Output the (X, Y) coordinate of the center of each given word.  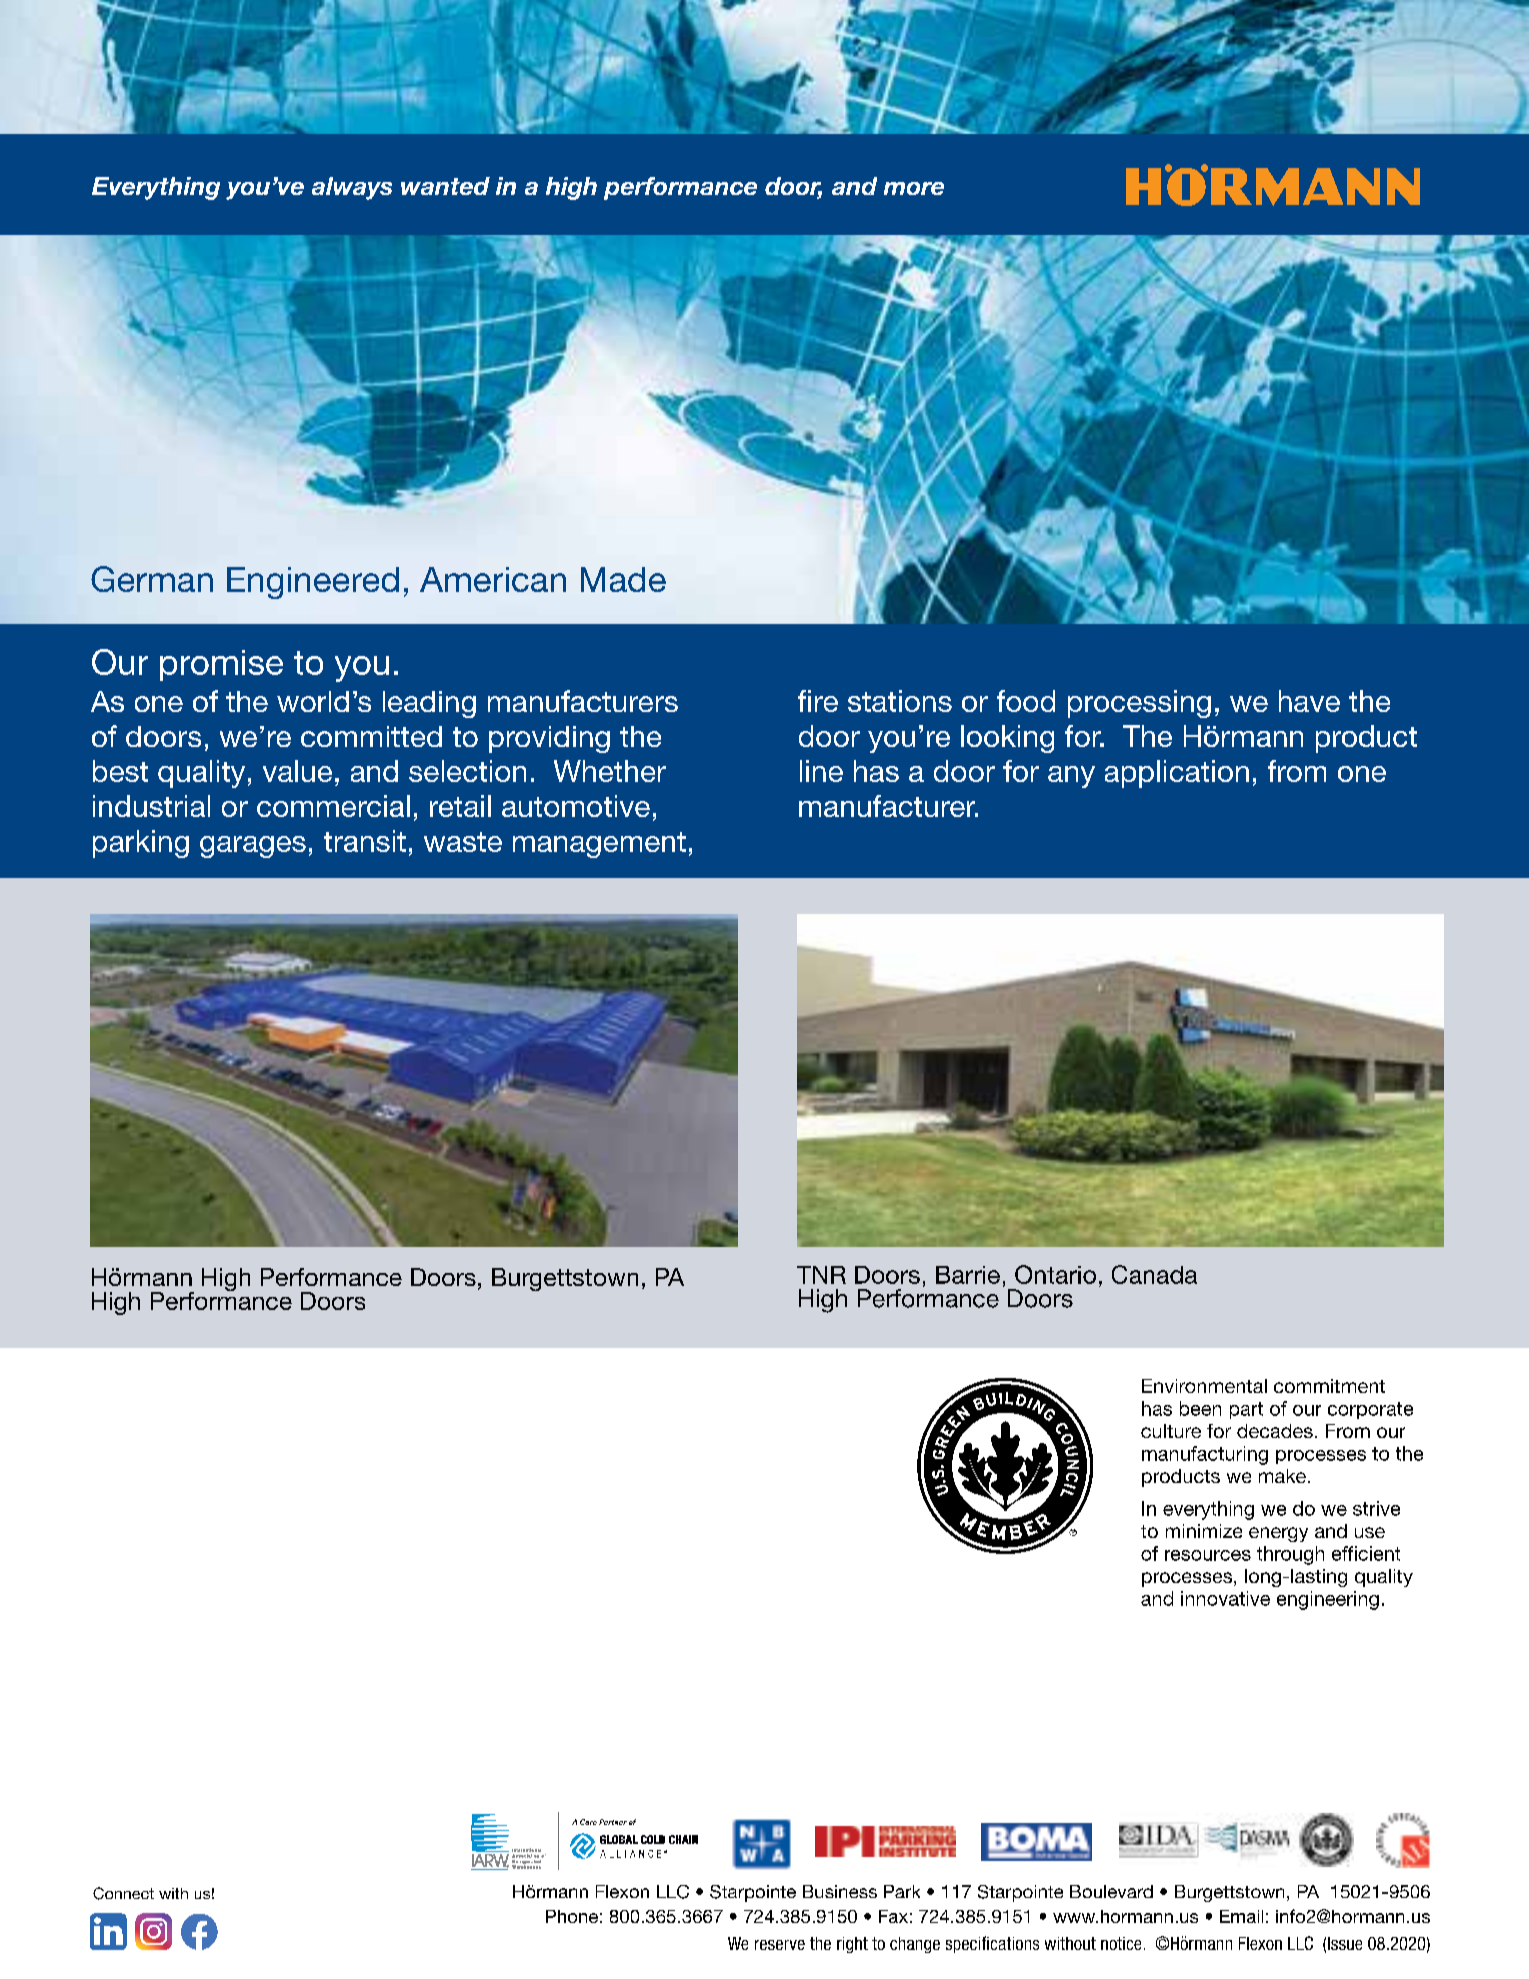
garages (253, 847)
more (914, 188)
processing (1139, 704)
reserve (780, 1945)
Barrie (968, 1275)
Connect (123, 1893)
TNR (821, 1275)
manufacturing (1205, 1455)
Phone (572, 1916)
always (352, 188)
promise (221, 665)
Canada (1154, 1274)
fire (818, 701)
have (1309, 701)
